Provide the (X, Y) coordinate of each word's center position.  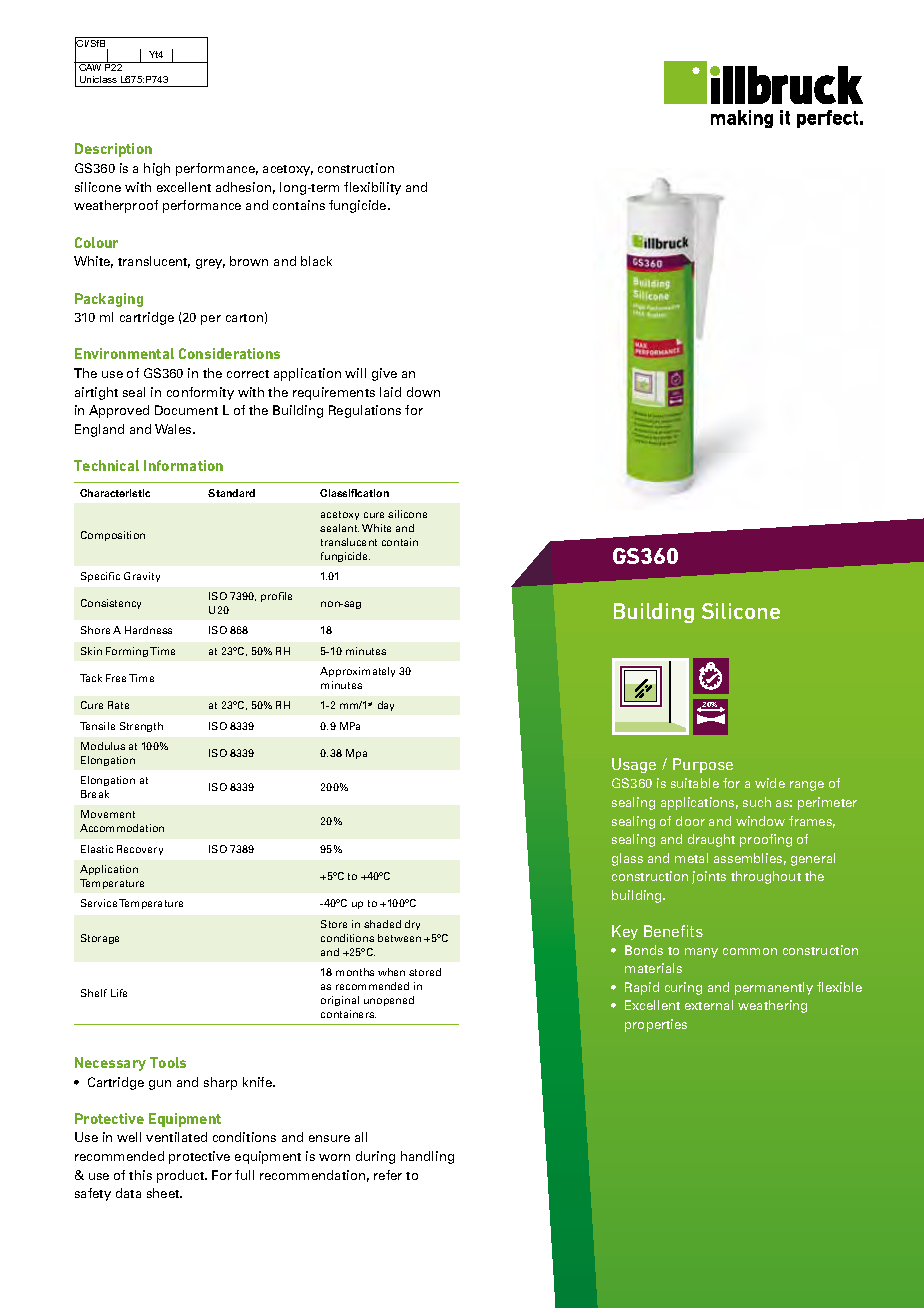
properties (656, 1025)
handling (427, 1157)
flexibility (372, 188)
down (423, 392)
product (182, 1176)
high (157, 169)
